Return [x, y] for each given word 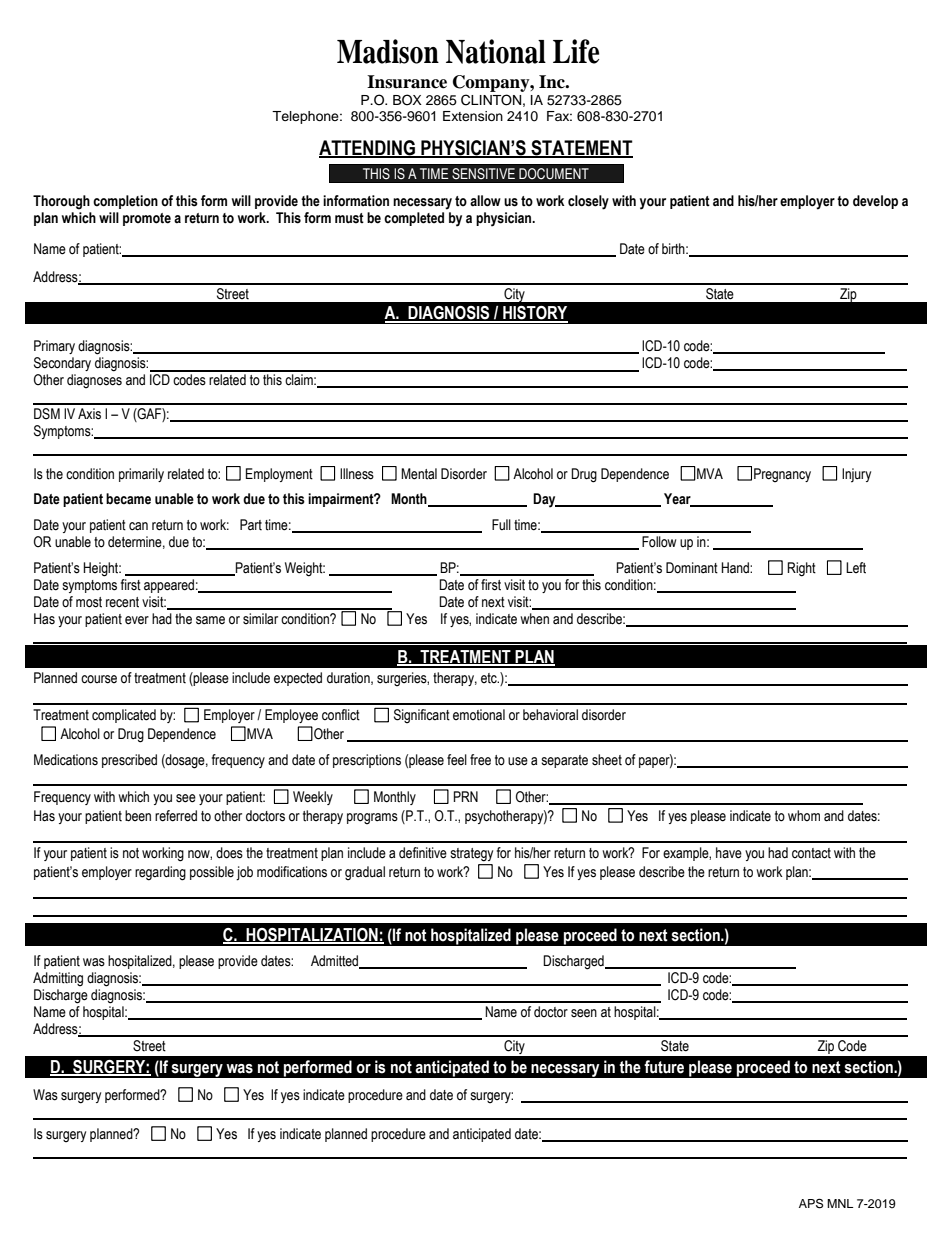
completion [125, 202]
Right [801, 569]
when [534, 619]
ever [137, 620]
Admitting [58, 979]
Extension [473, 116]
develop [875, 202]
